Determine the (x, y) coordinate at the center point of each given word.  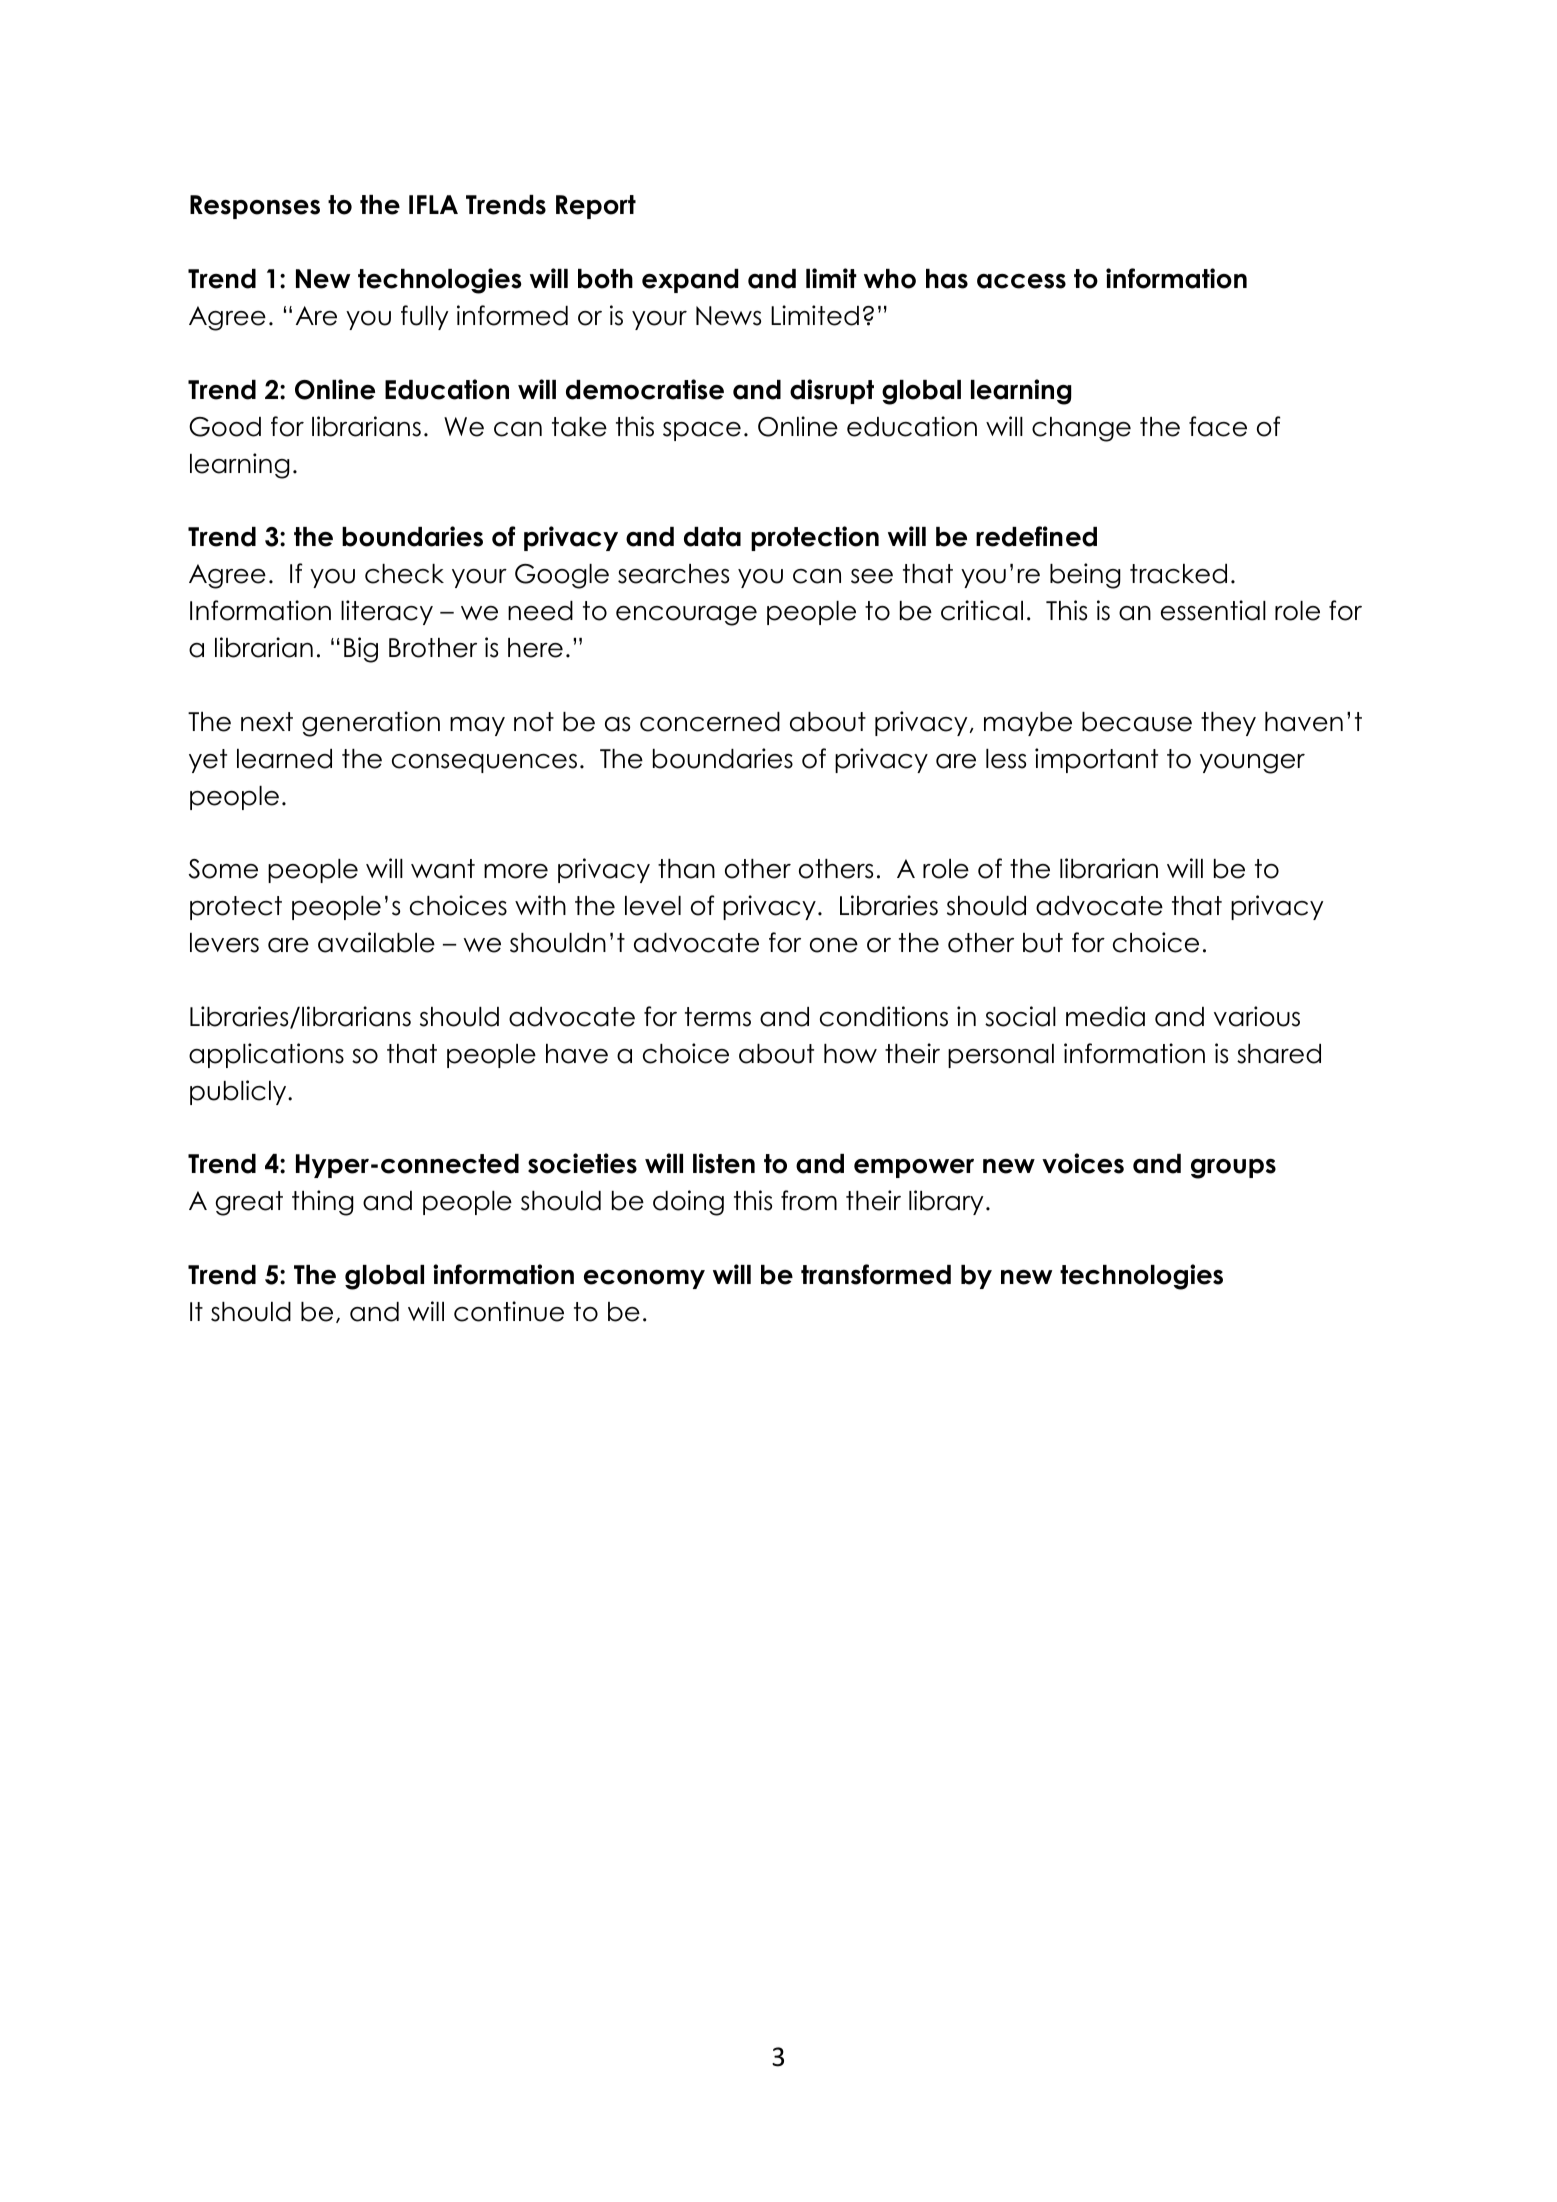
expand (690, 281)
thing (323, 1203)
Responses (255, 207)
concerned (710, 722)
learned (284, 759)
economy (644, 1279)
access (1021, 281)
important (1096, 760)
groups (1233, 1169)
